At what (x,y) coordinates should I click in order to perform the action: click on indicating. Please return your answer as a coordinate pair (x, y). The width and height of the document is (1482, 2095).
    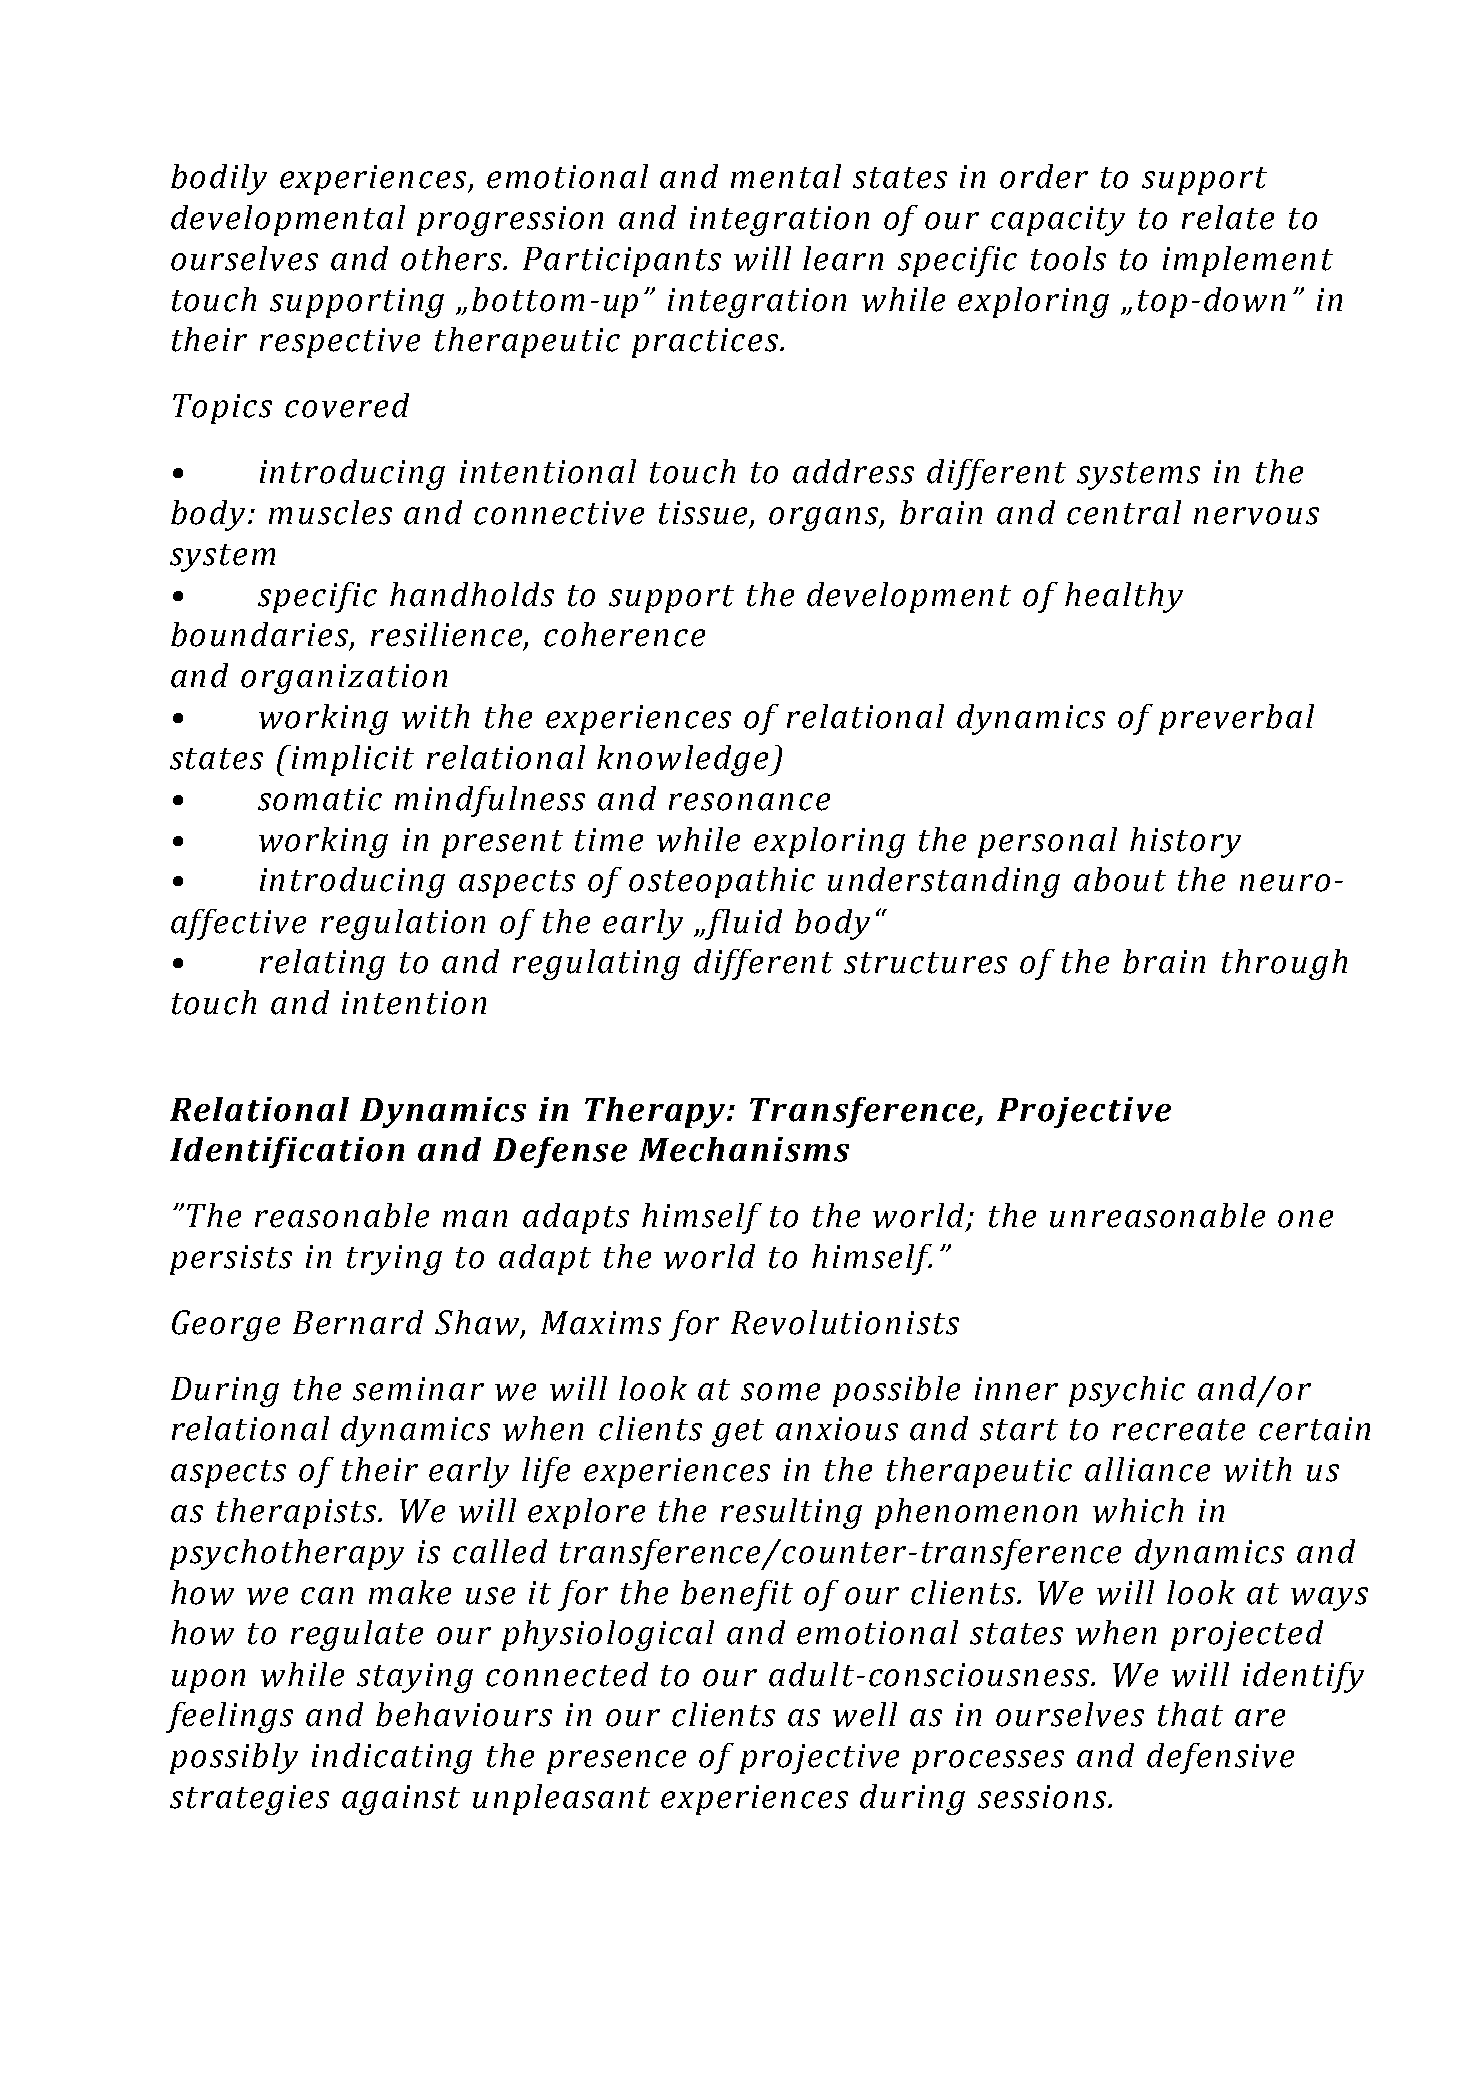
    Looking at the image, I should click on (392, 1758).
